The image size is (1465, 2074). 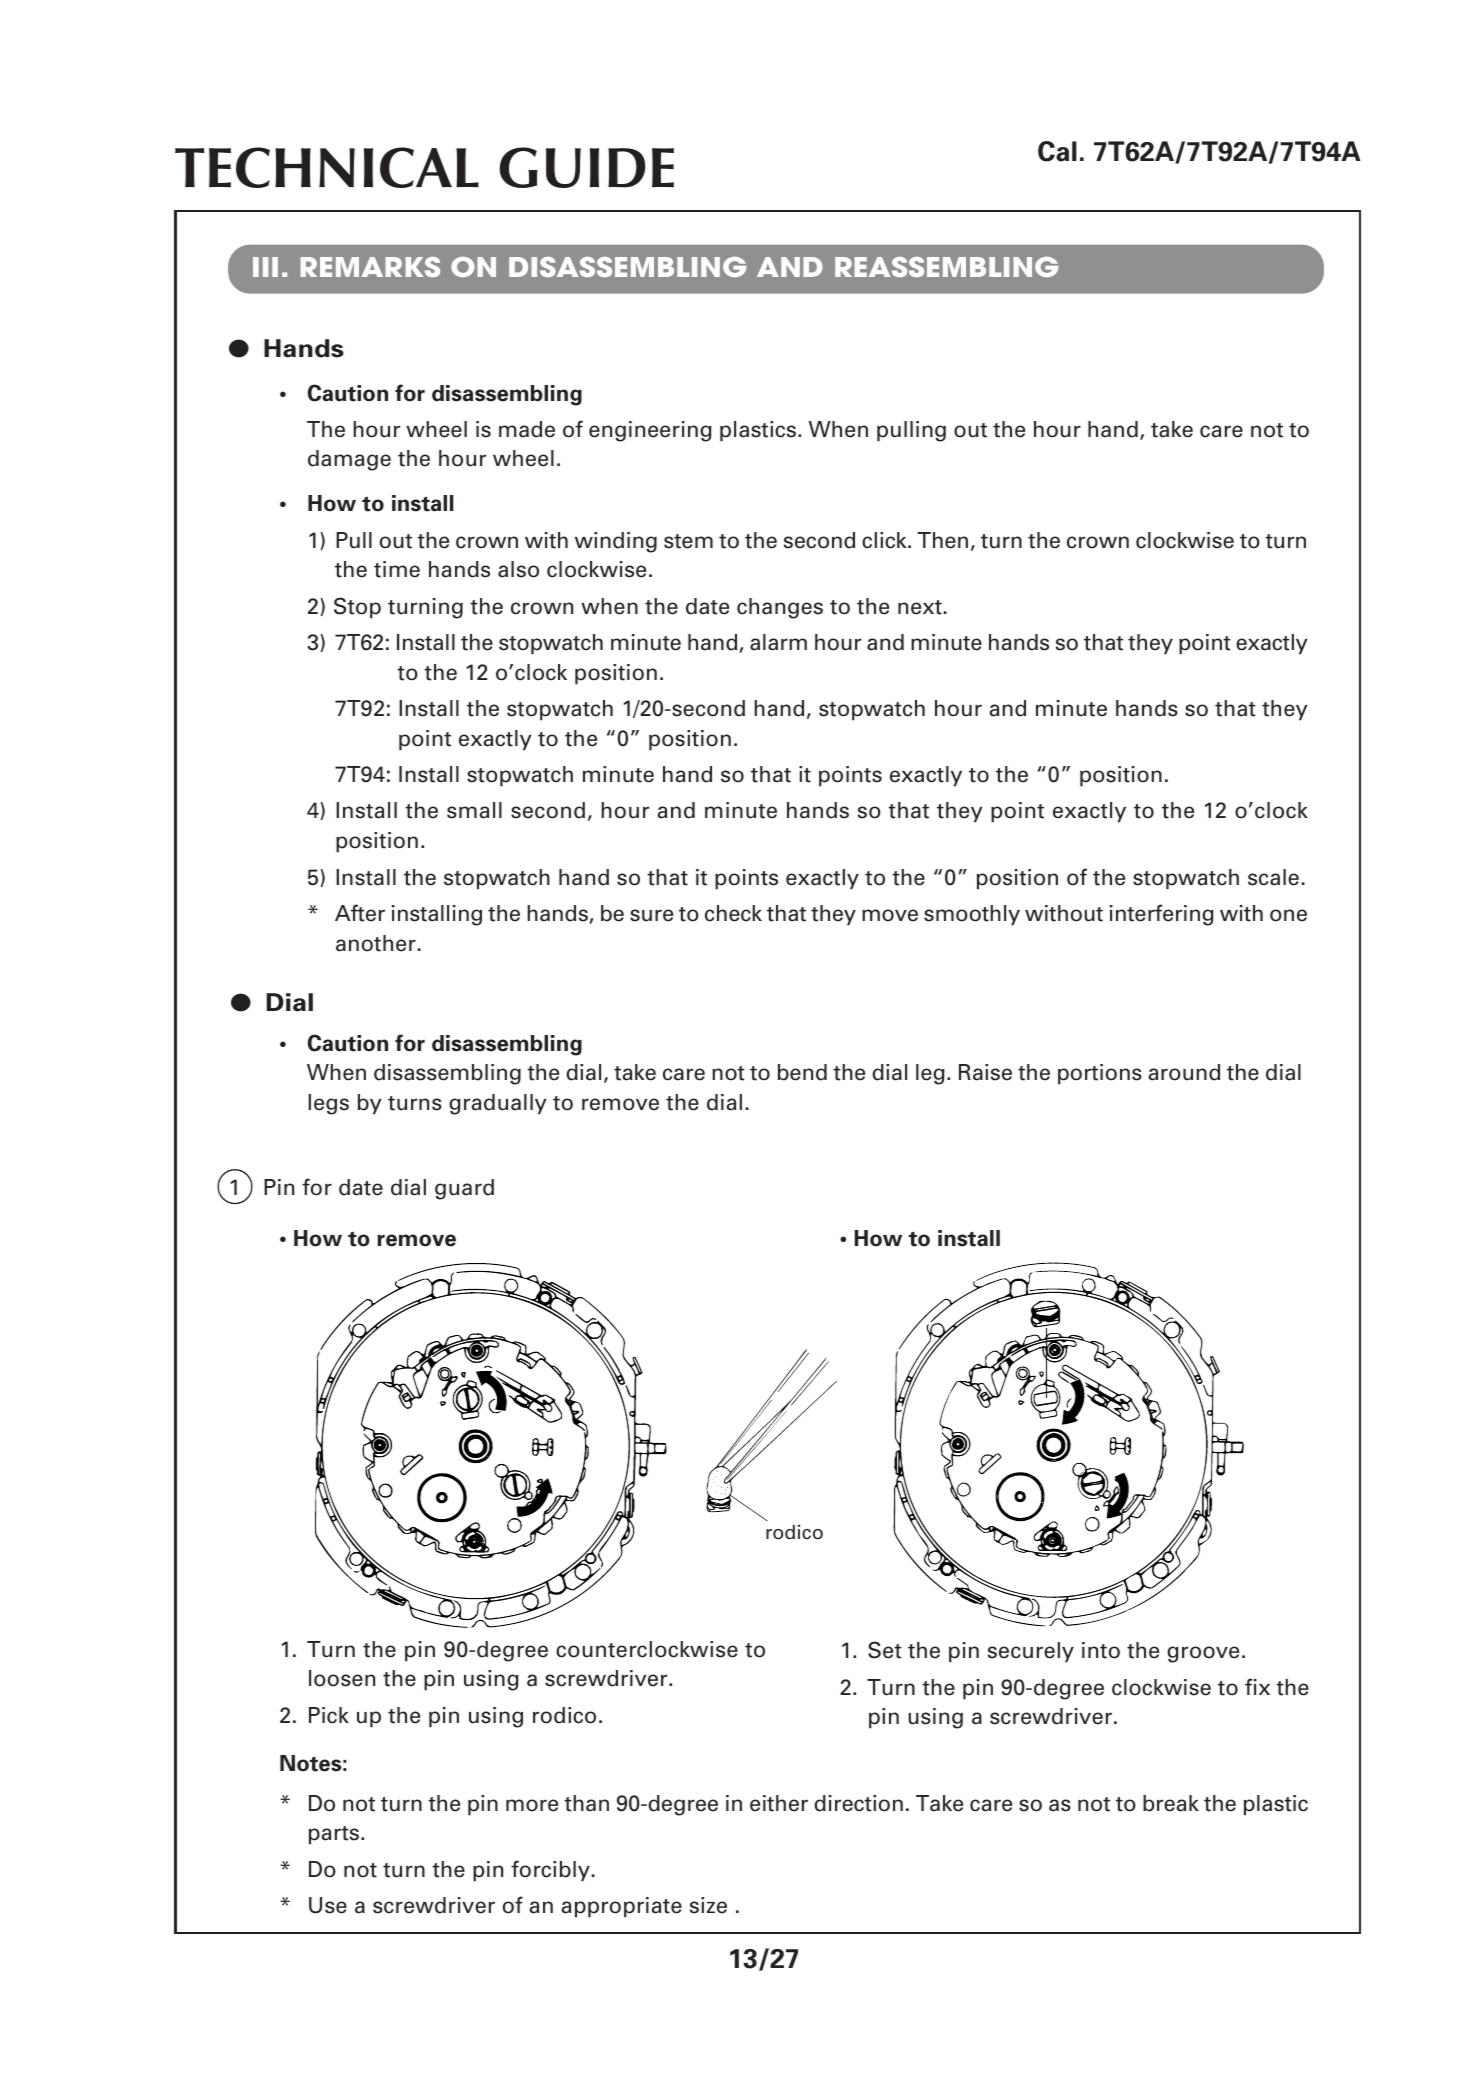 What do you see at coordinates (943, 540) in the screenshot?
I see `Then` at bounding box center [943, 540].
